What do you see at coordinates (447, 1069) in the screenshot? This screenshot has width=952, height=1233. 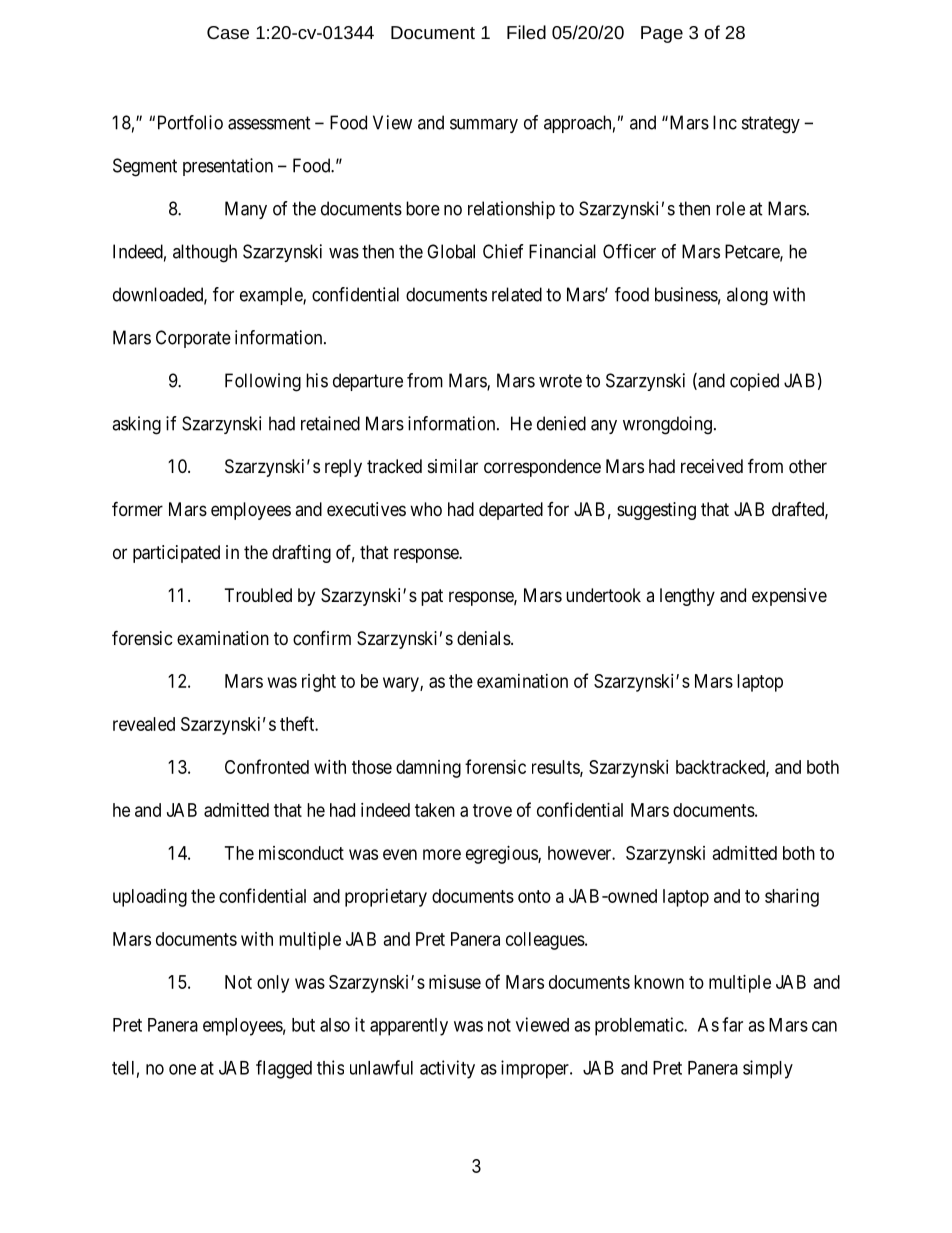 I see `activity` at bounding box center [447, 1069].
